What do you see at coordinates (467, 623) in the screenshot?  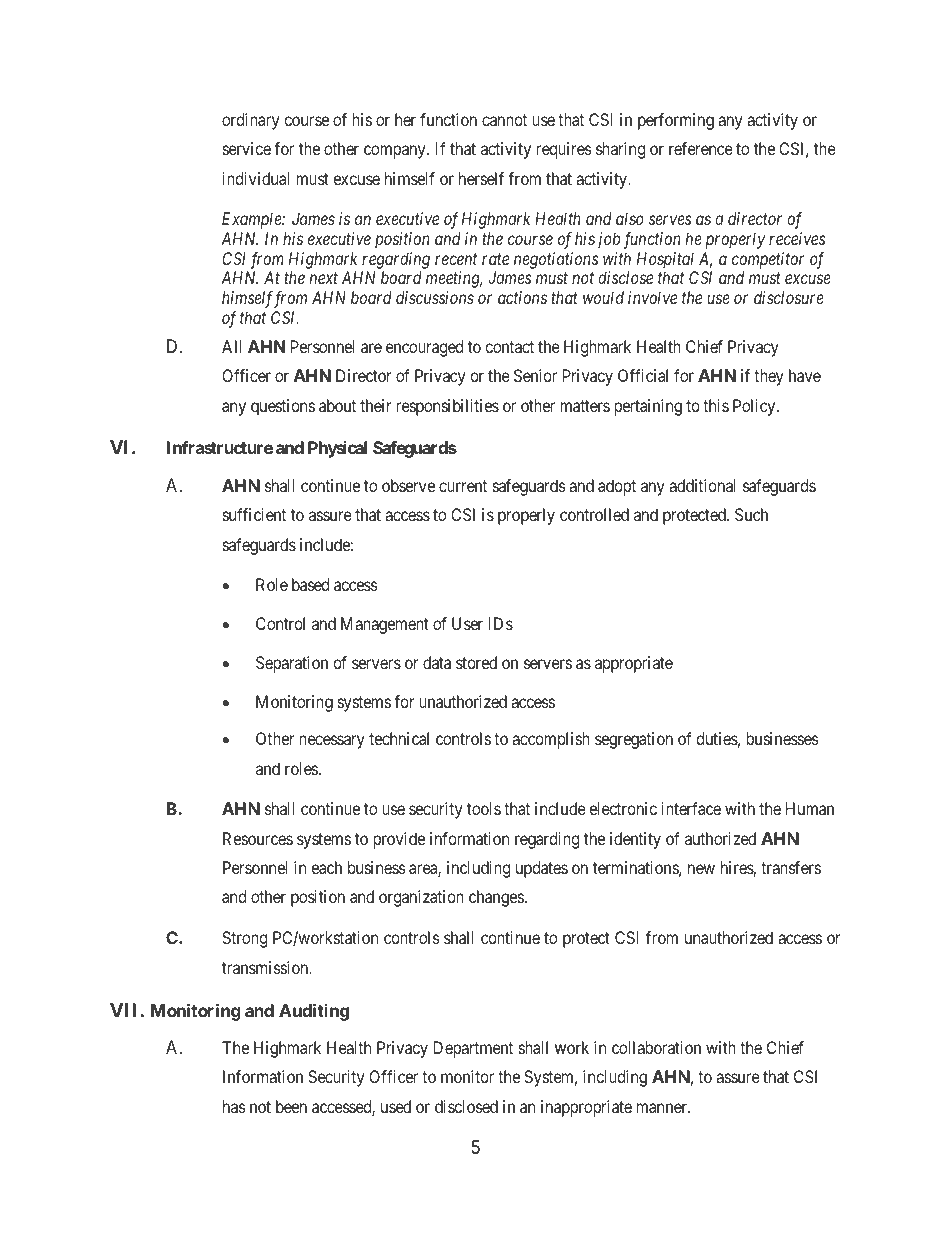 I see `User` at bounding box center [467, 623].
